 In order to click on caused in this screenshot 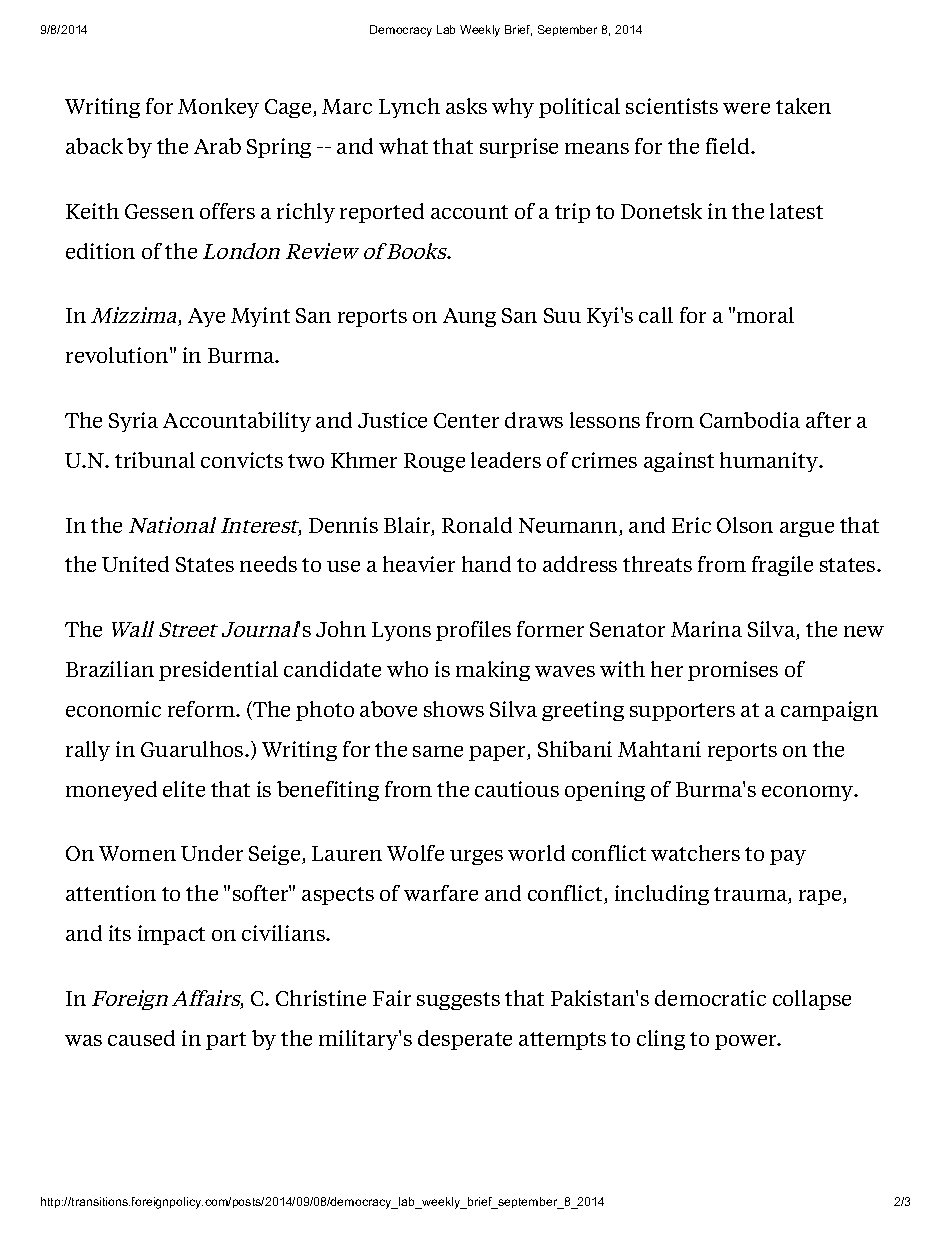, I will do `click(141, 1038)`.
